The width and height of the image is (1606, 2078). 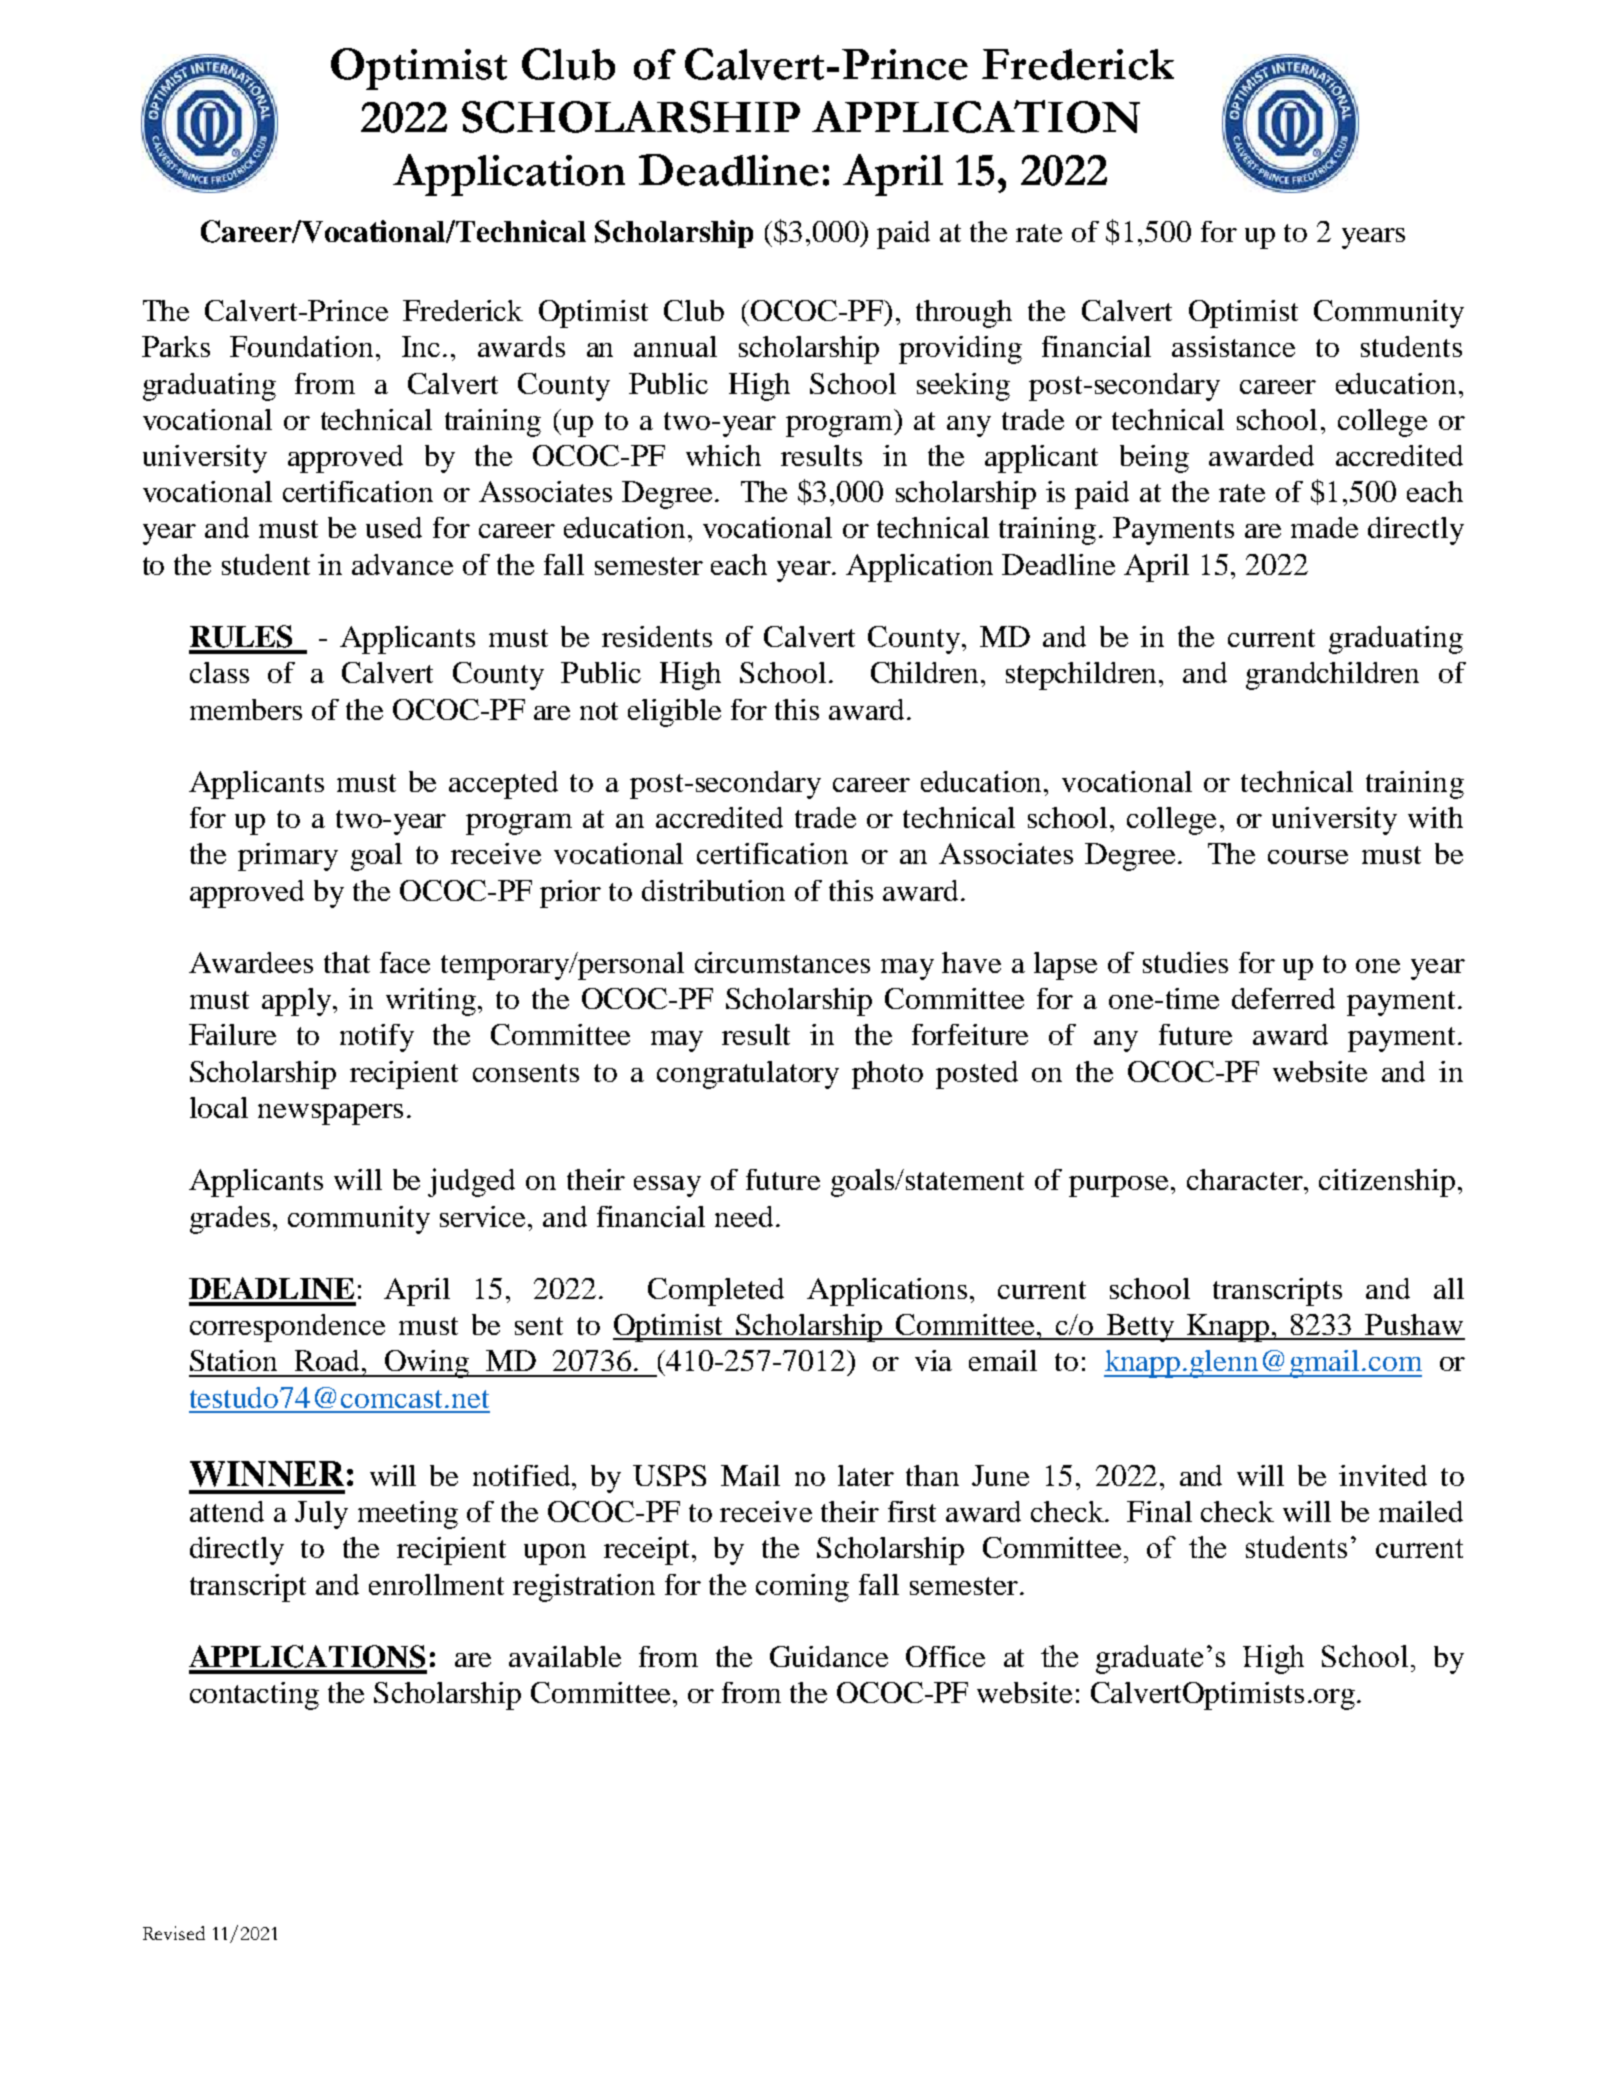 What do you see at coordinates (329, 1360) in the image?
I see `Road` at bounding box center [329, 1360].
